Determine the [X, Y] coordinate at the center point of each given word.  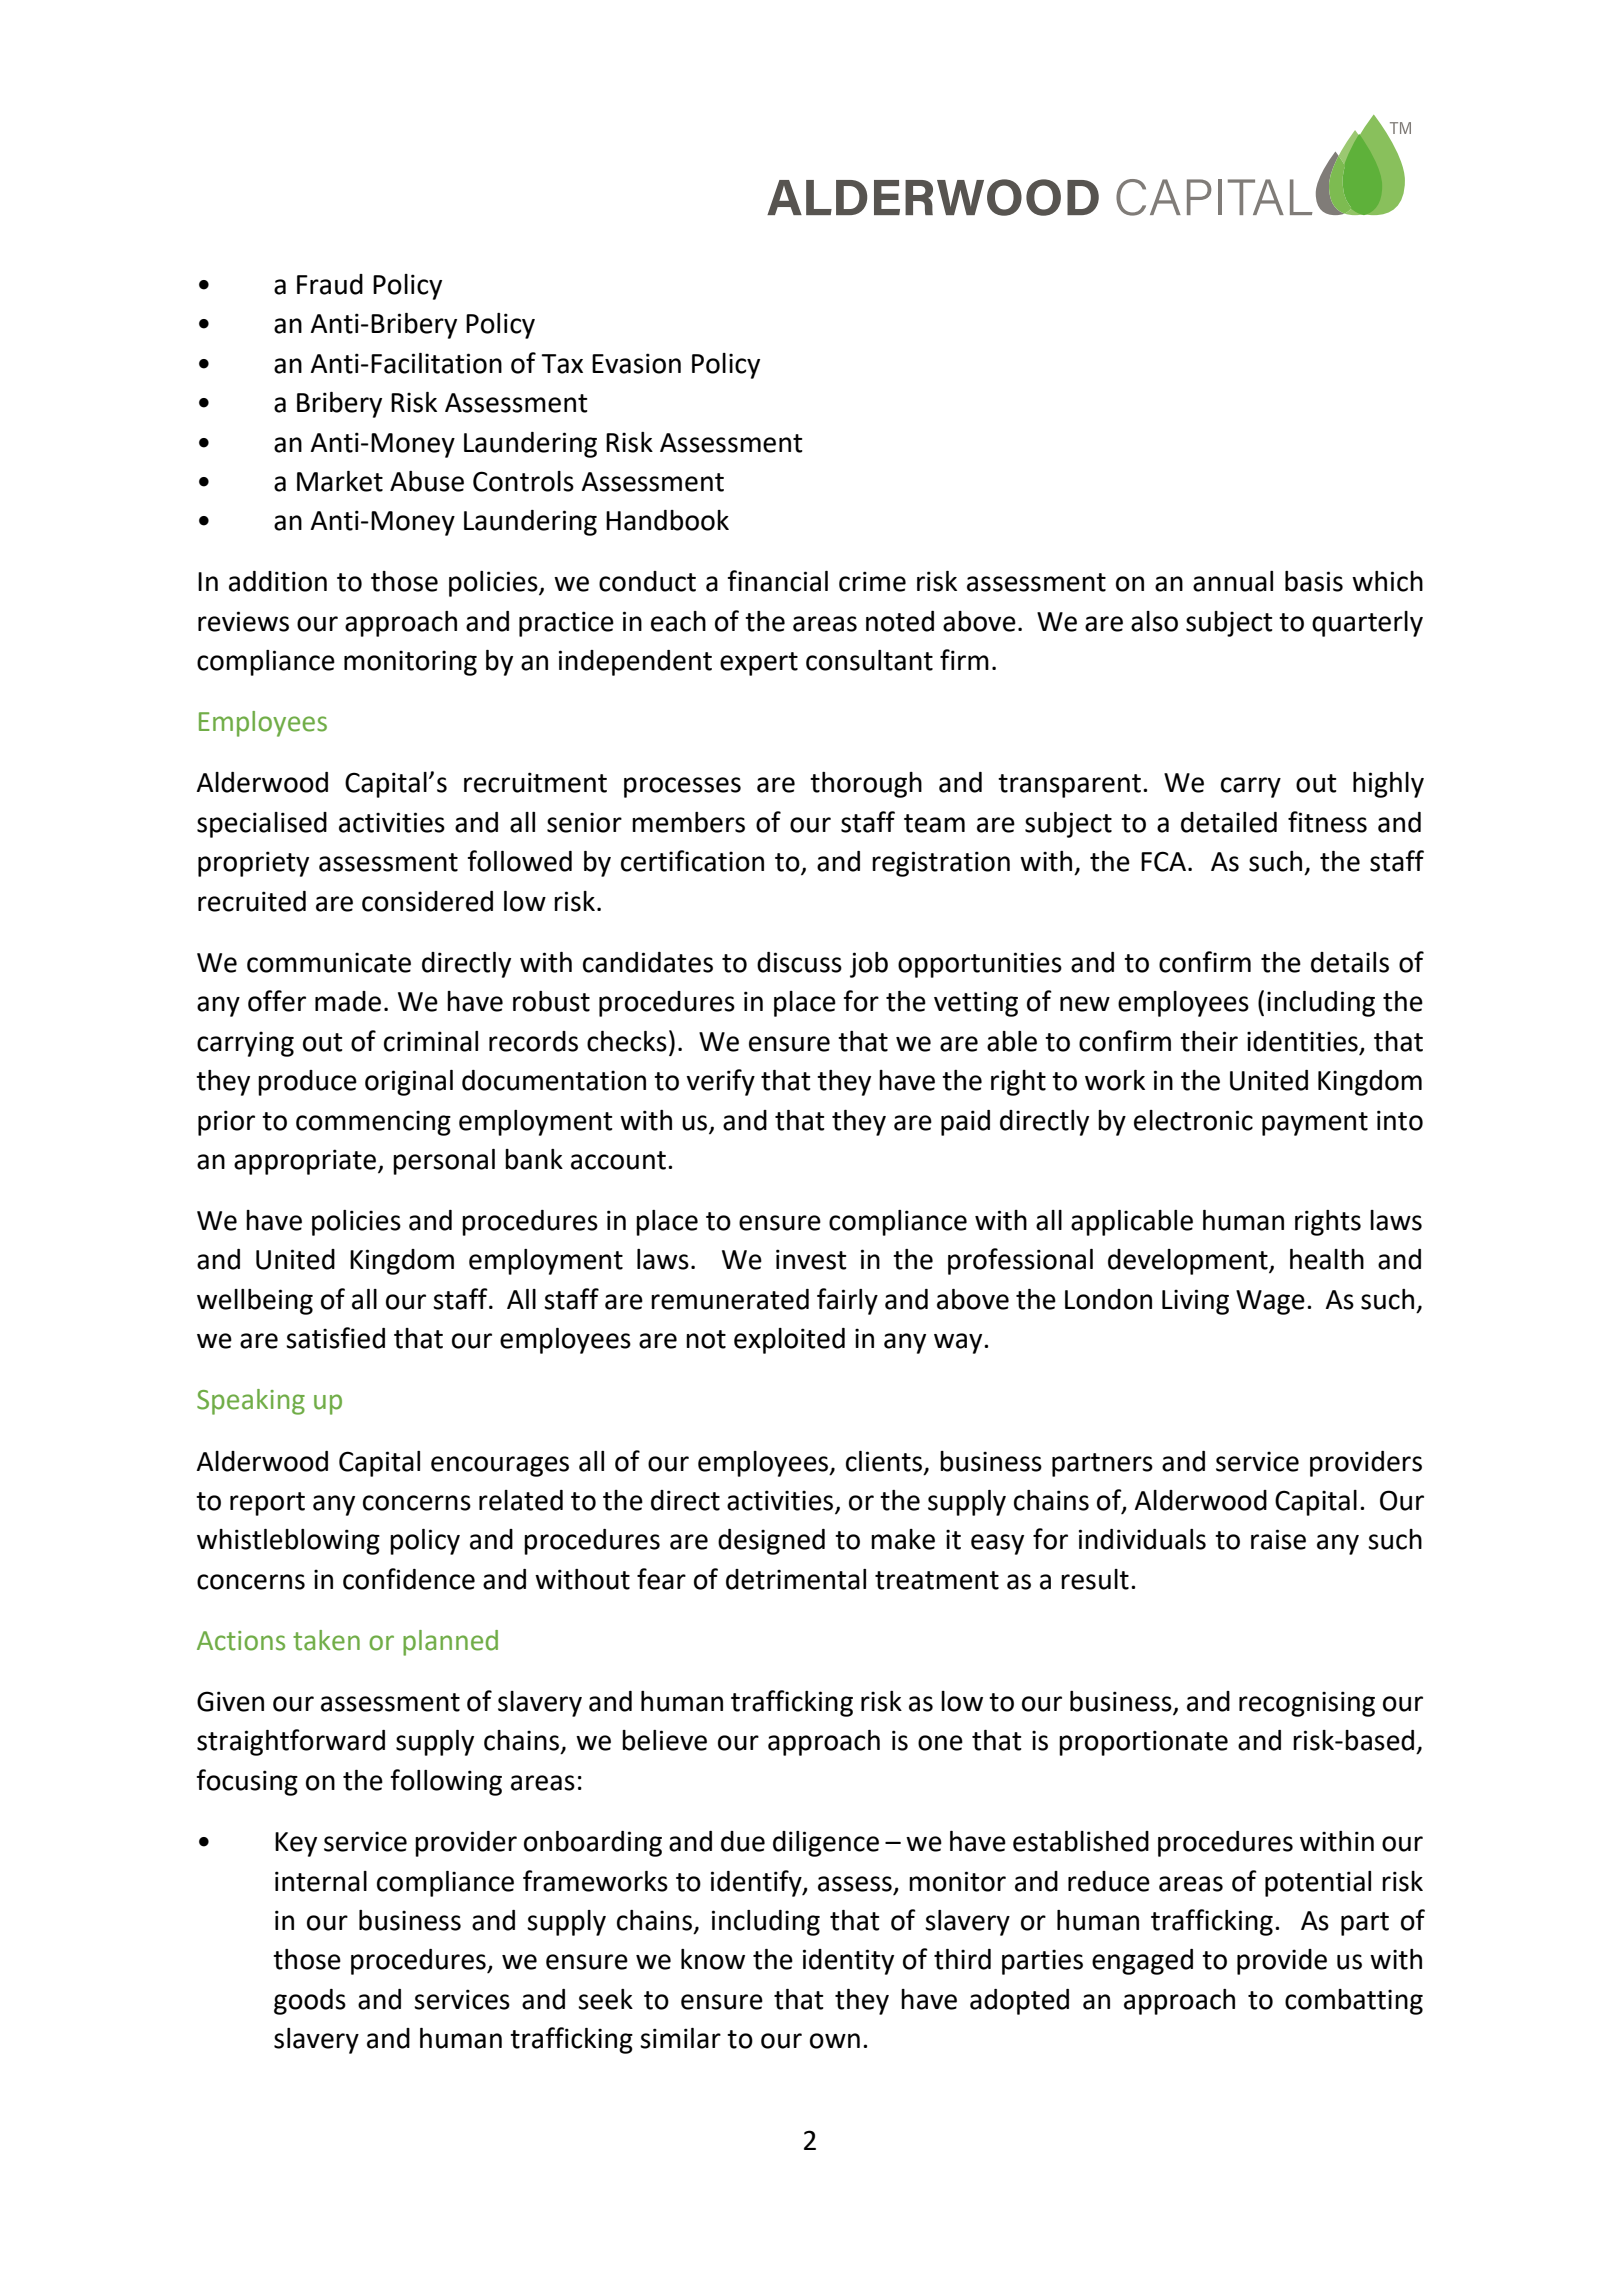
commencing [373, 1123]
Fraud [330, 284]
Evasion [636, 363]
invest [811, 1259]
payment [1315, 1124]
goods [310, 2002]
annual [1233, 581]
